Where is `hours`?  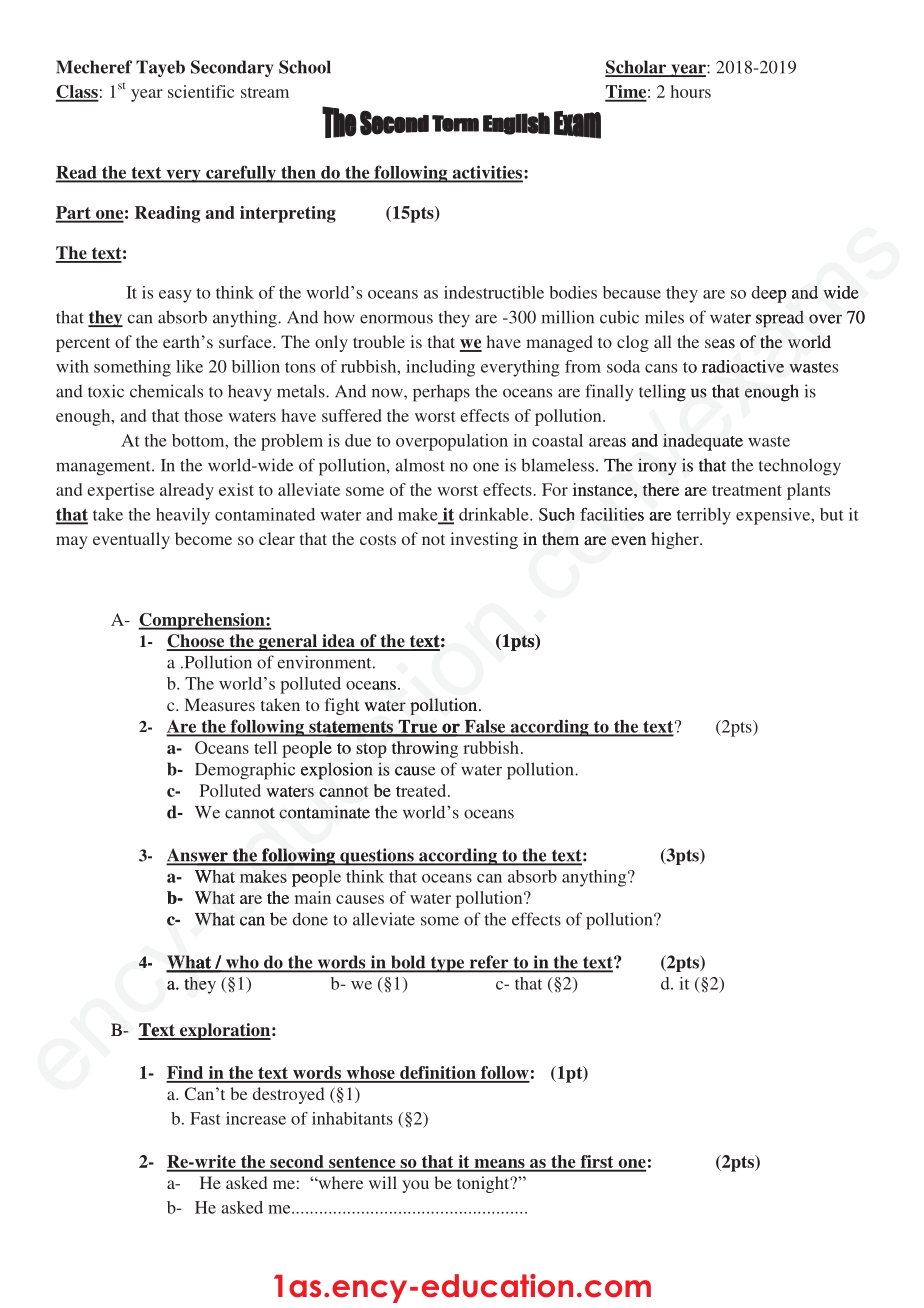
hours is located at coordinates (691, 91).
